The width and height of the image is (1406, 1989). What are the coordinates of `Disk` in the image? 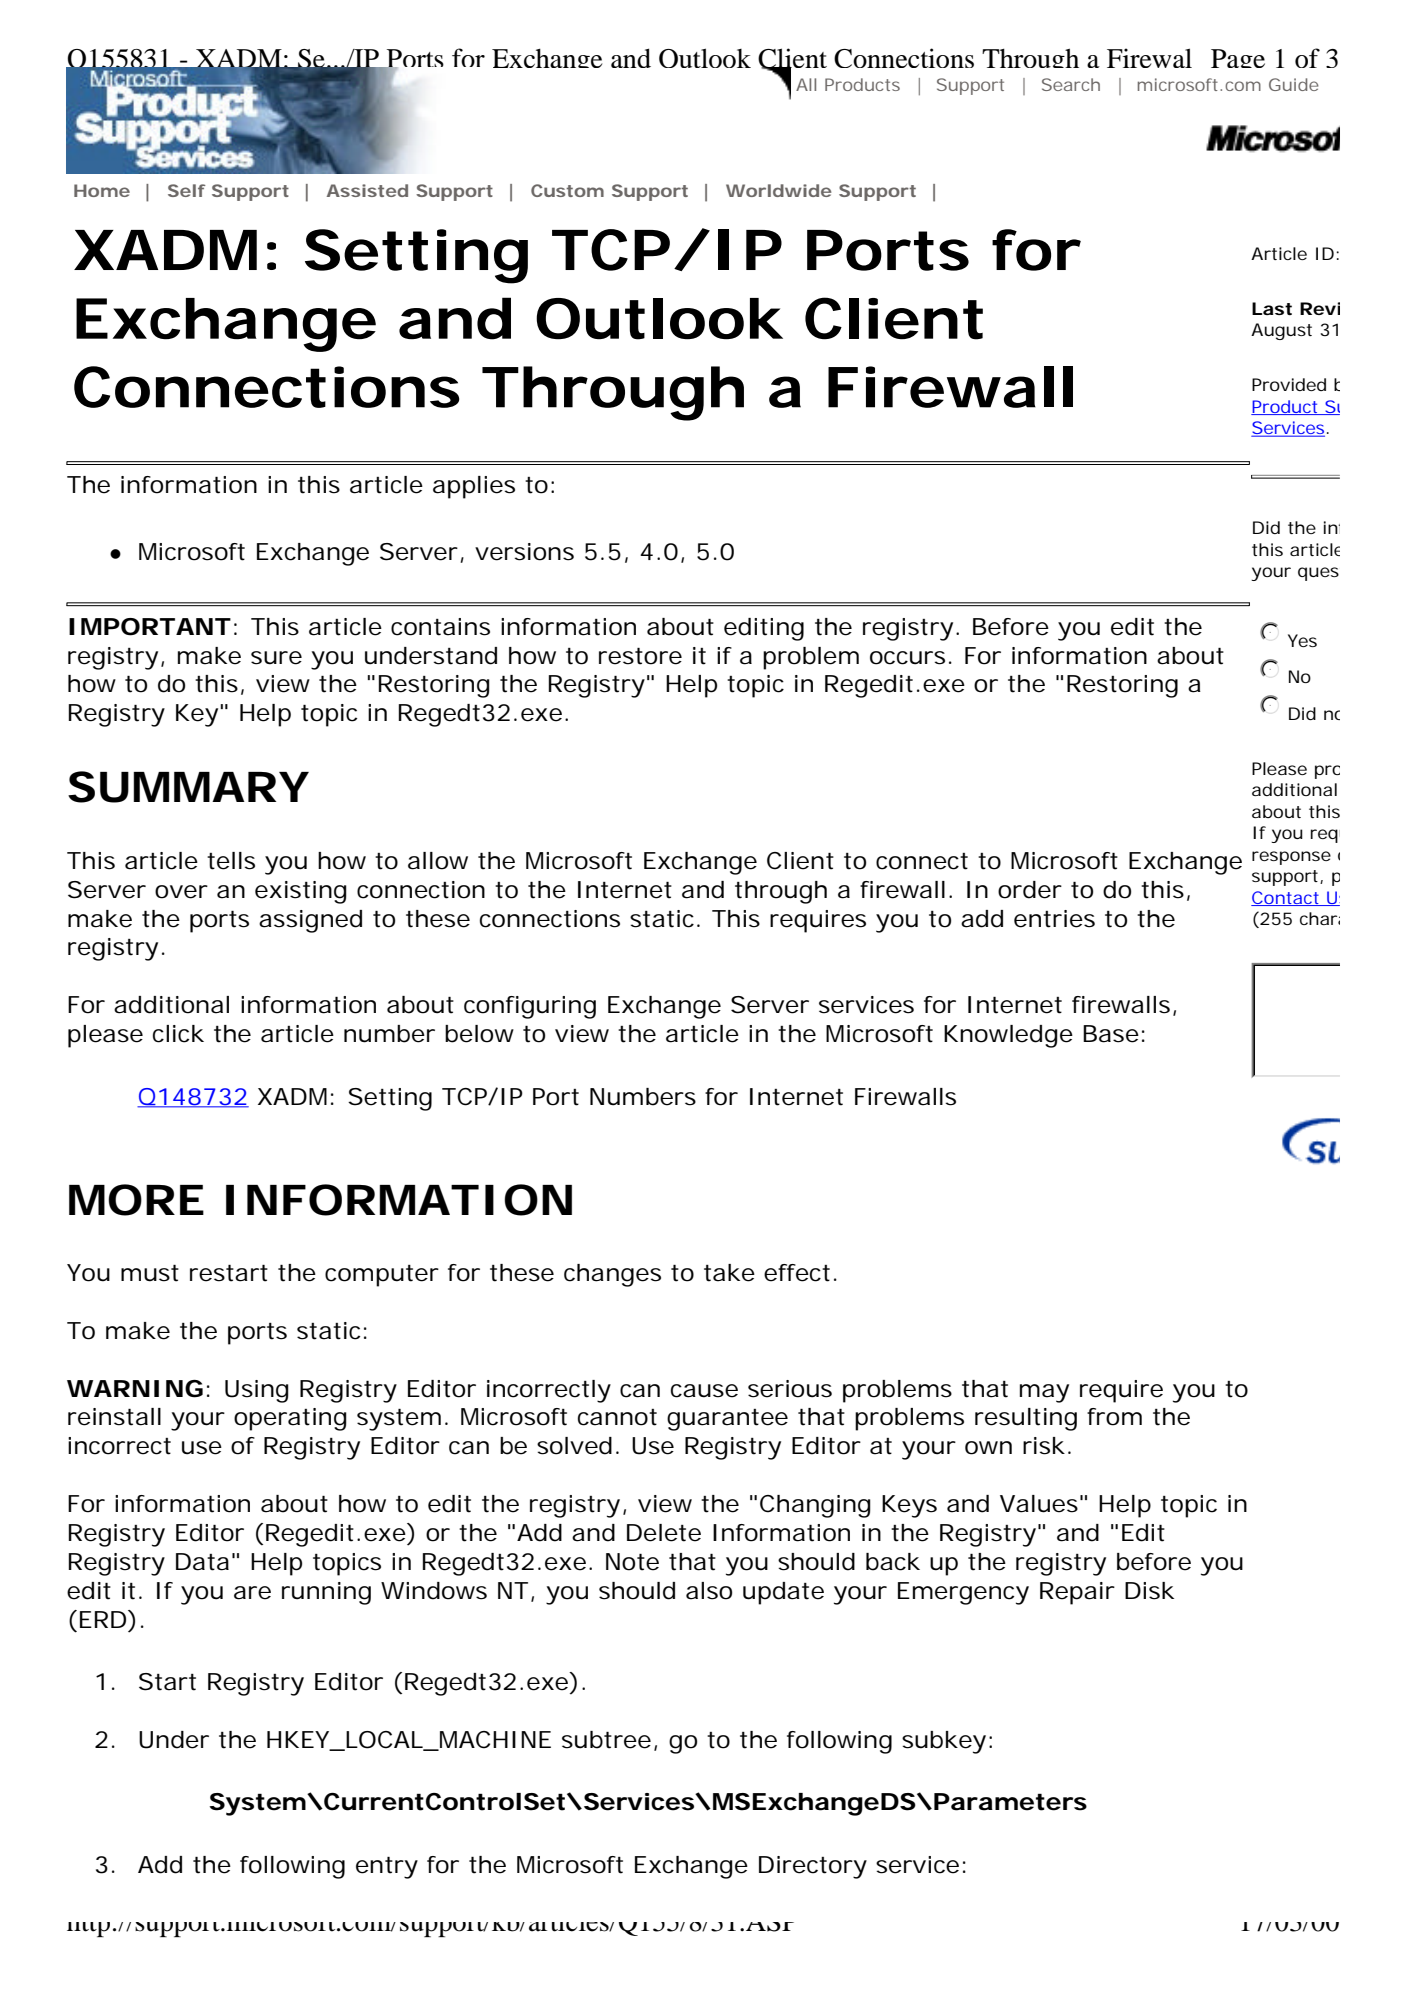 It's located at (1149, 1591).
